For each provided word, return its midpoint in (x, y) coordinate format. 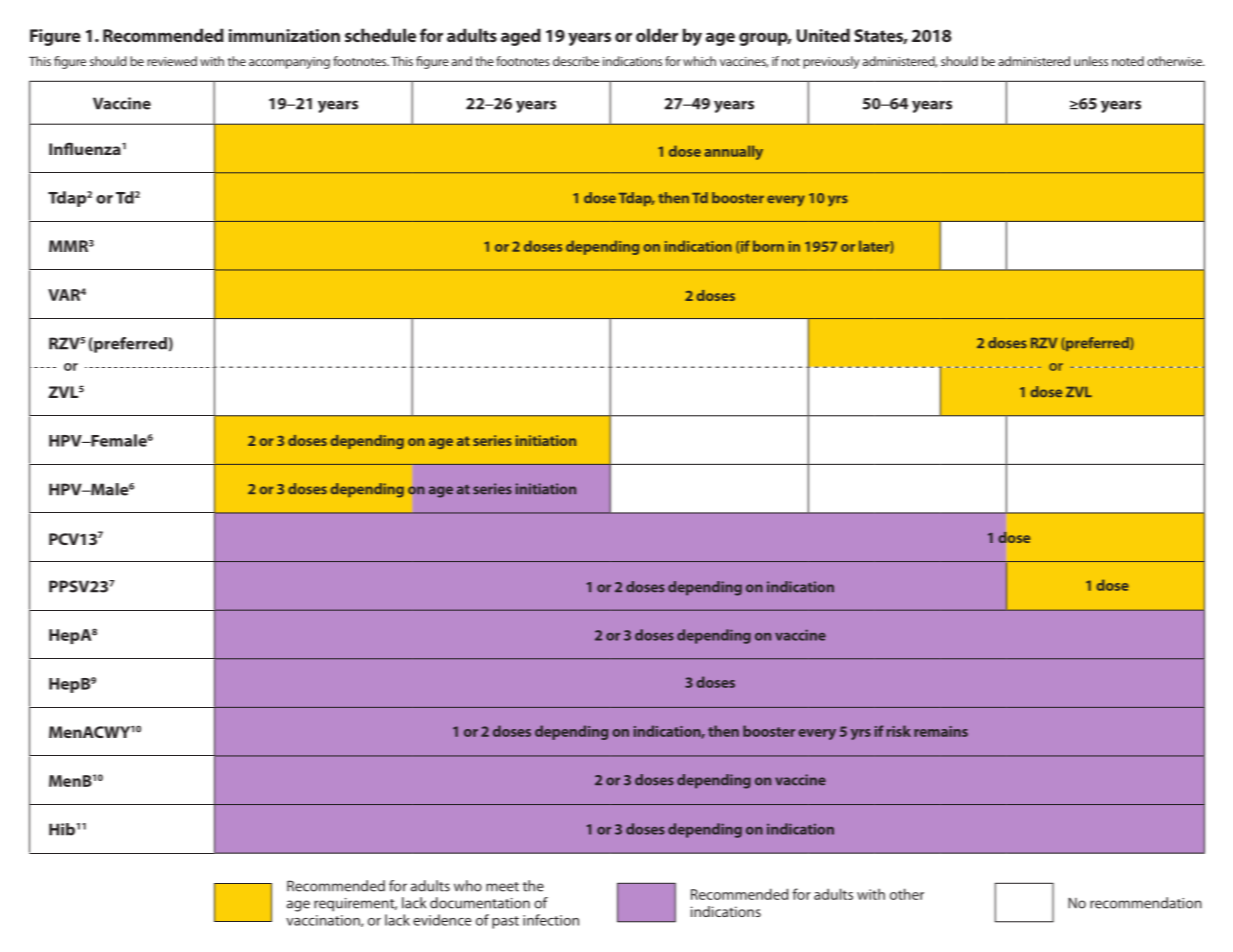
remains (941, 731)
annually (733, 152)
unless (1091, 61)
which (699, 61)
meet (502, 887)
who (468, 886)
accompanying (289, 63)
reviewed (172, 61)
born (768, 246)
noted (1128, 61)
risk (899, 731)
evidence (442, 920)
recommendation (1146, 903)
